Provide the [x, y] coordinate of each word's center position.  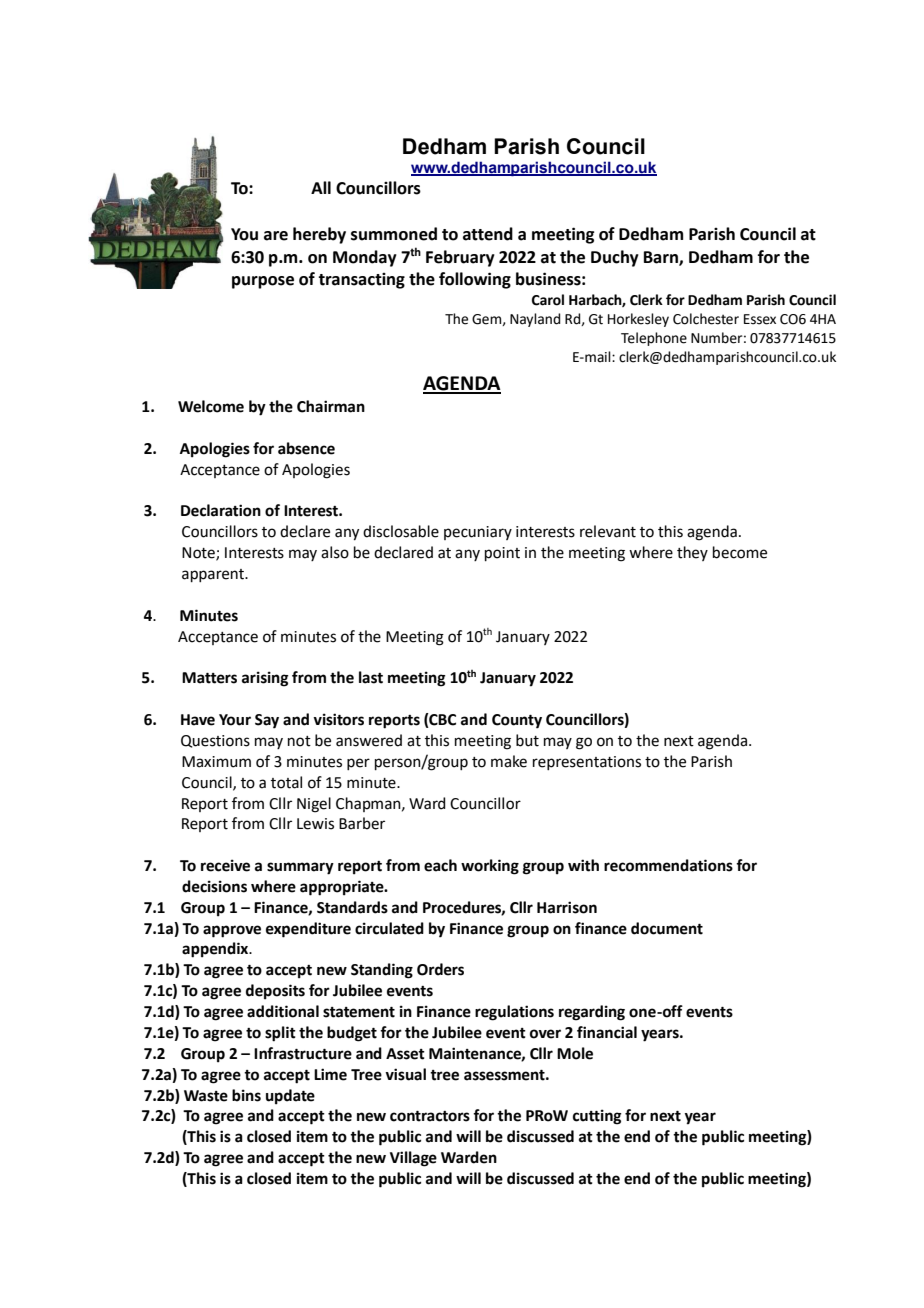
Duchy [615, 258]
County [517, 721]
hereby [319, 235]
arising [265, 679]
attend [488, 234]
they [692, 553]
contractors [430, 1116]
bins [246, 1095]
